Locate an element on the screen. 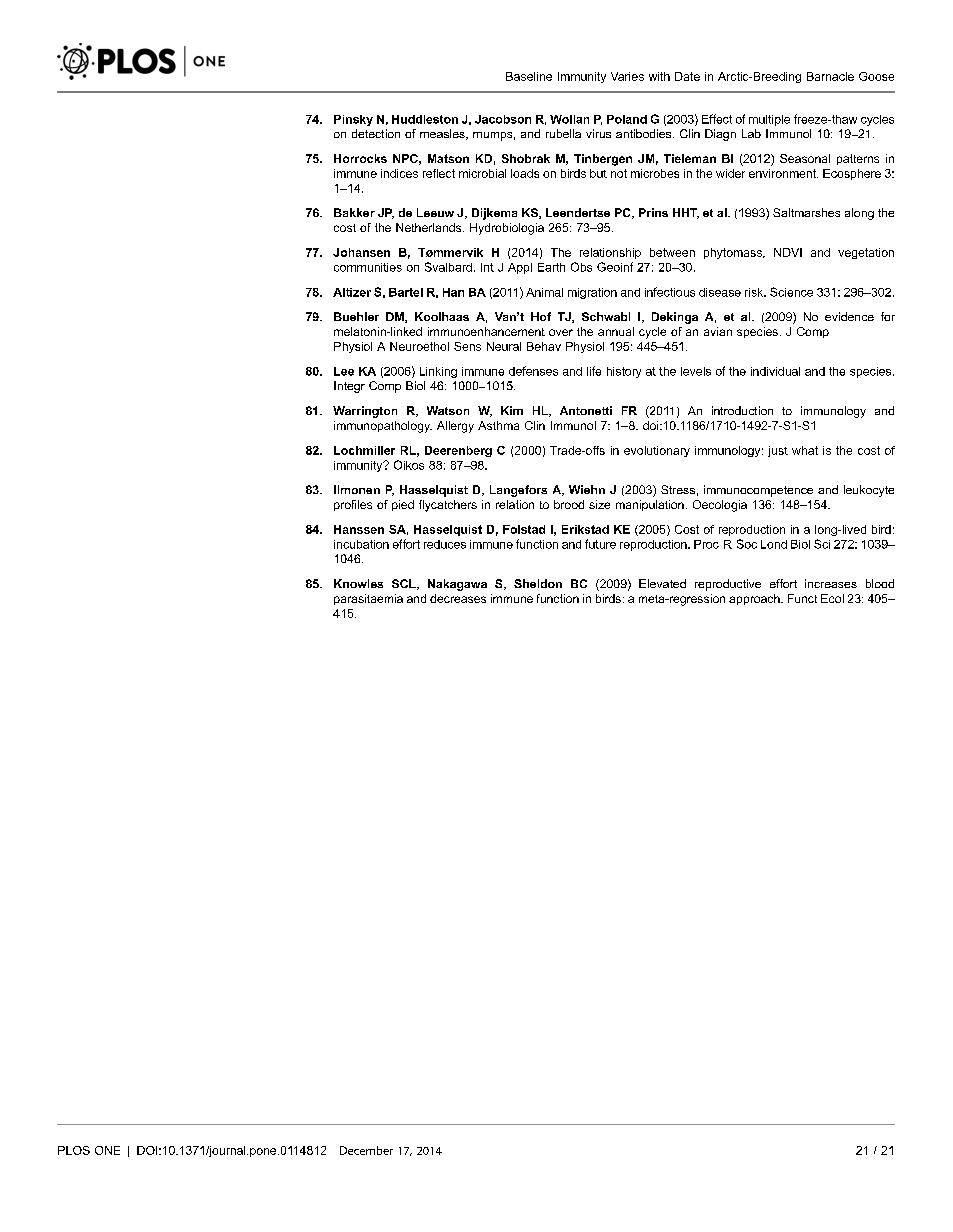  Warrington is located at coordinates (365, 412).
